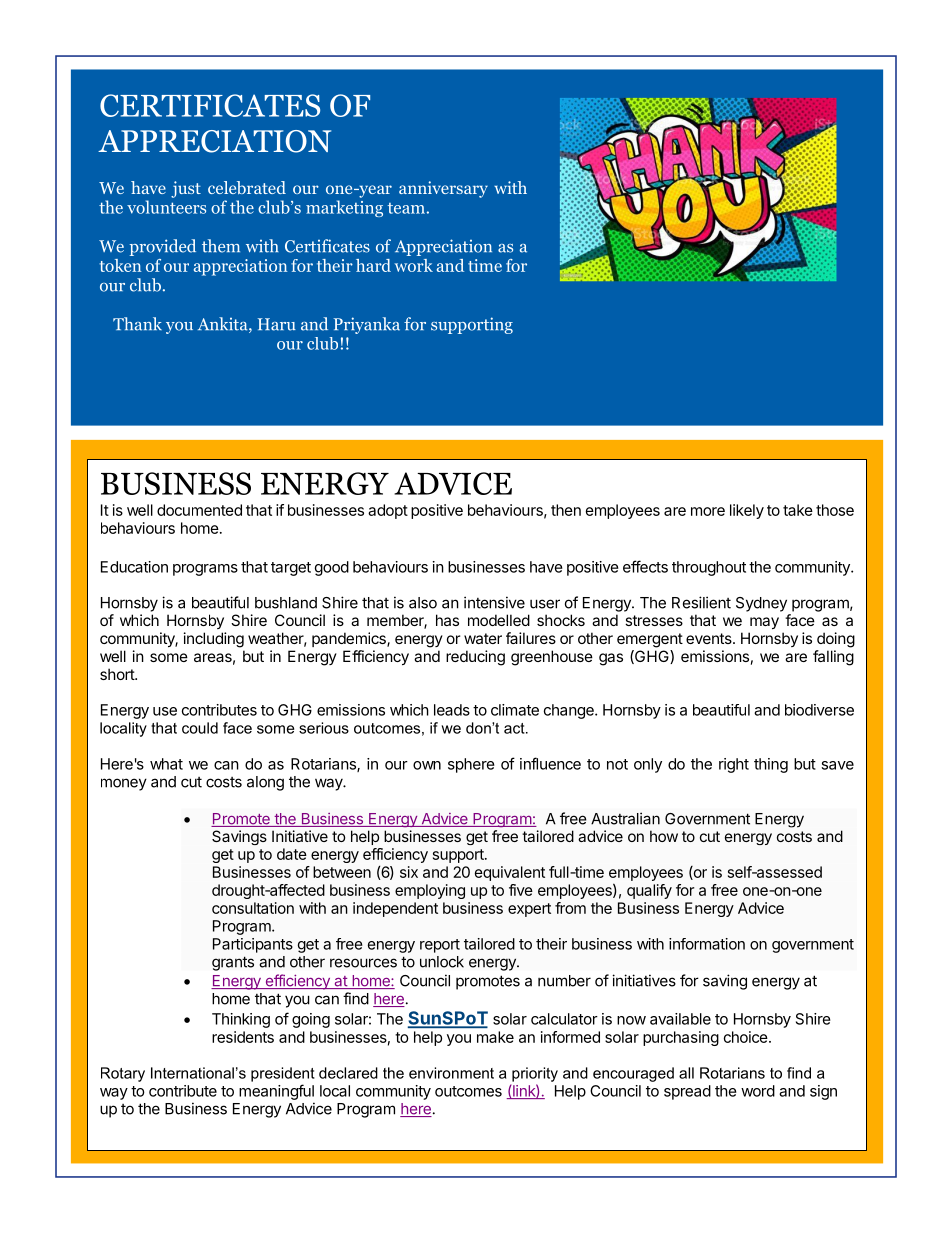 The image size is (952, 1233). Describe the element at coordinates (166, 207) in the screenshot. I see `volunteers` at that location.
